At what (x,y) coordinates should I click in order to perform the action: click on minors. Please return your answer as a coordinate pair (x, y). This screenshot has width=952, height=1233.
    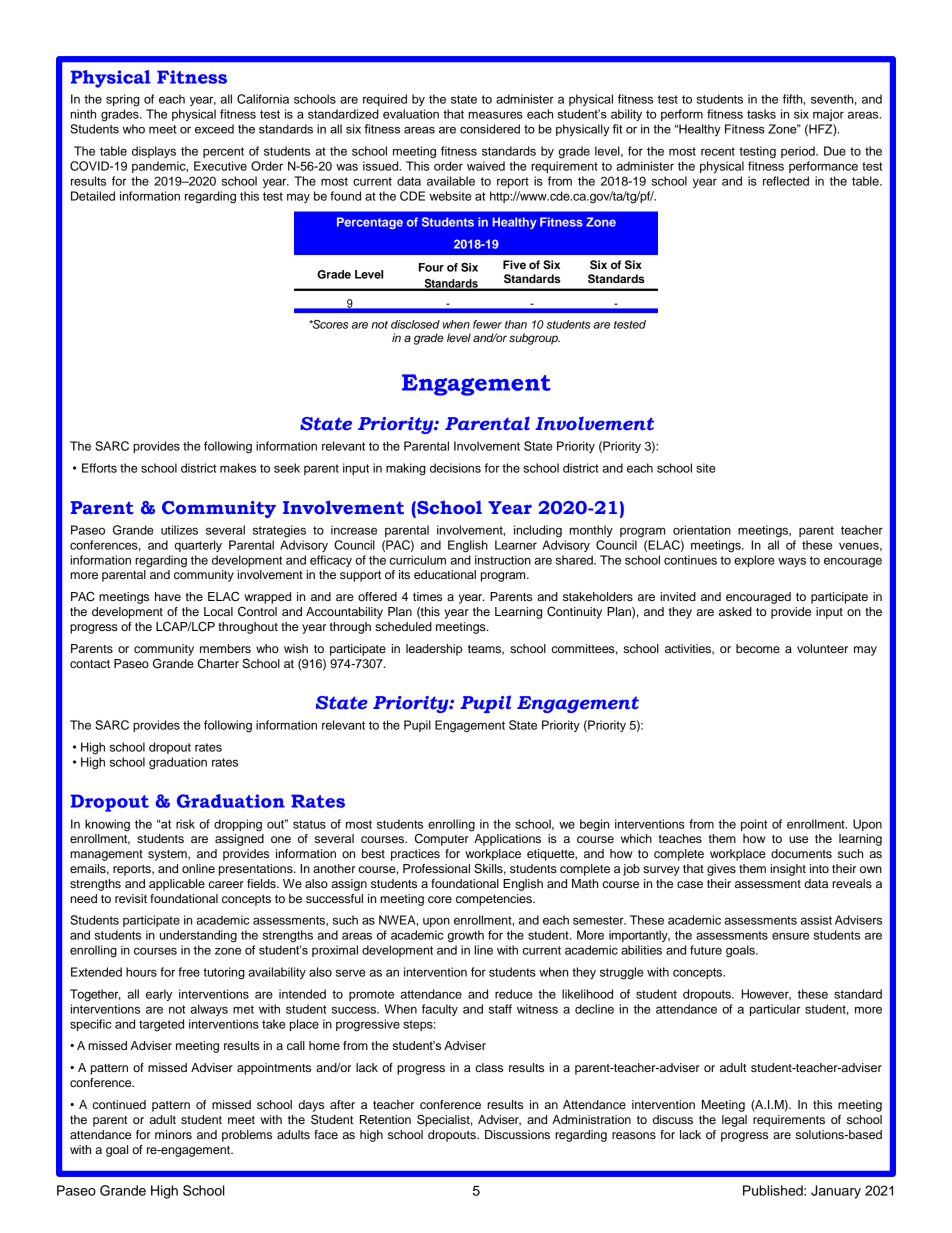
    Looking at the image, I should click on (173, 1134).
